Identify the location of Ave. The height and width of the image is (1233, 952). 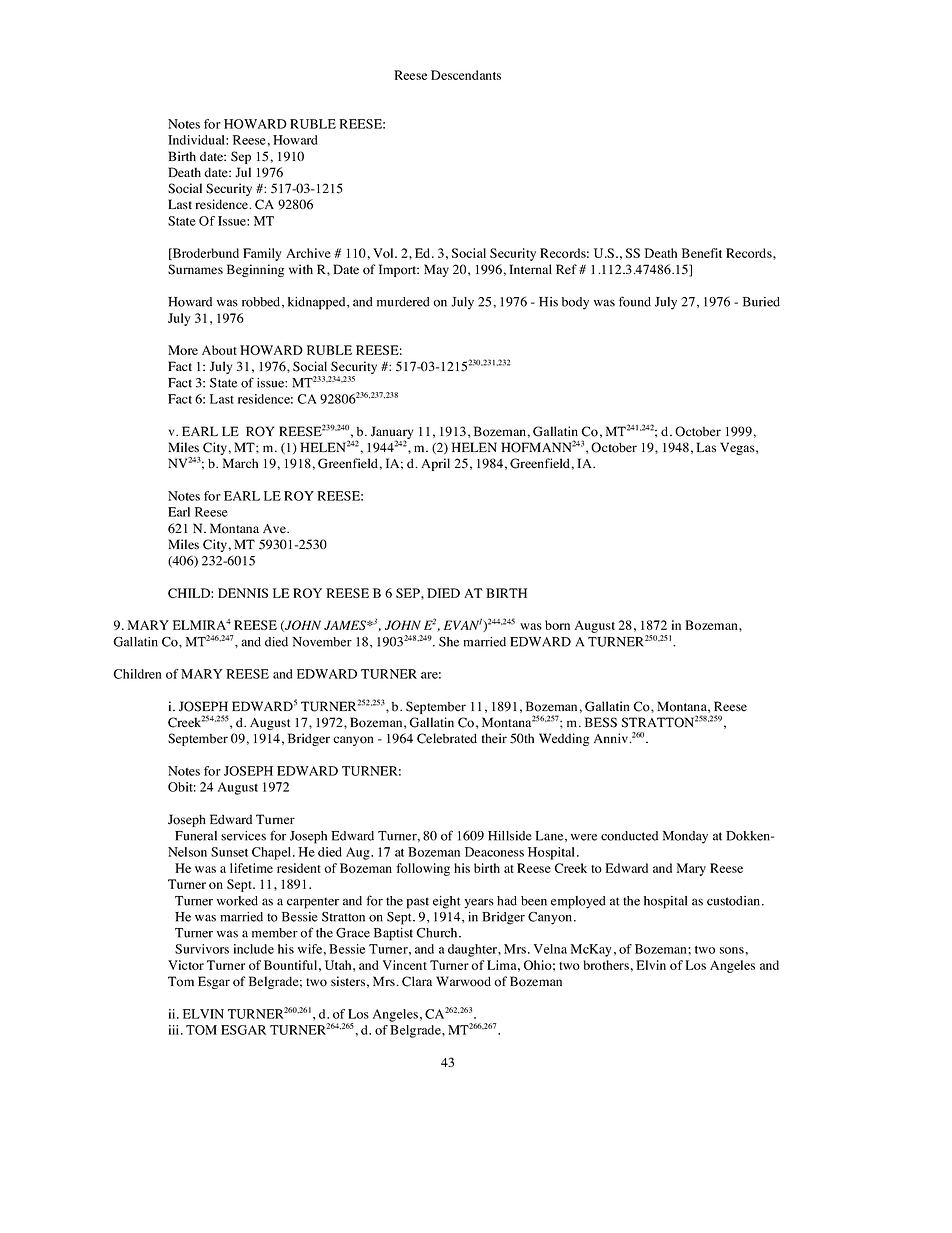
(275, 528).
